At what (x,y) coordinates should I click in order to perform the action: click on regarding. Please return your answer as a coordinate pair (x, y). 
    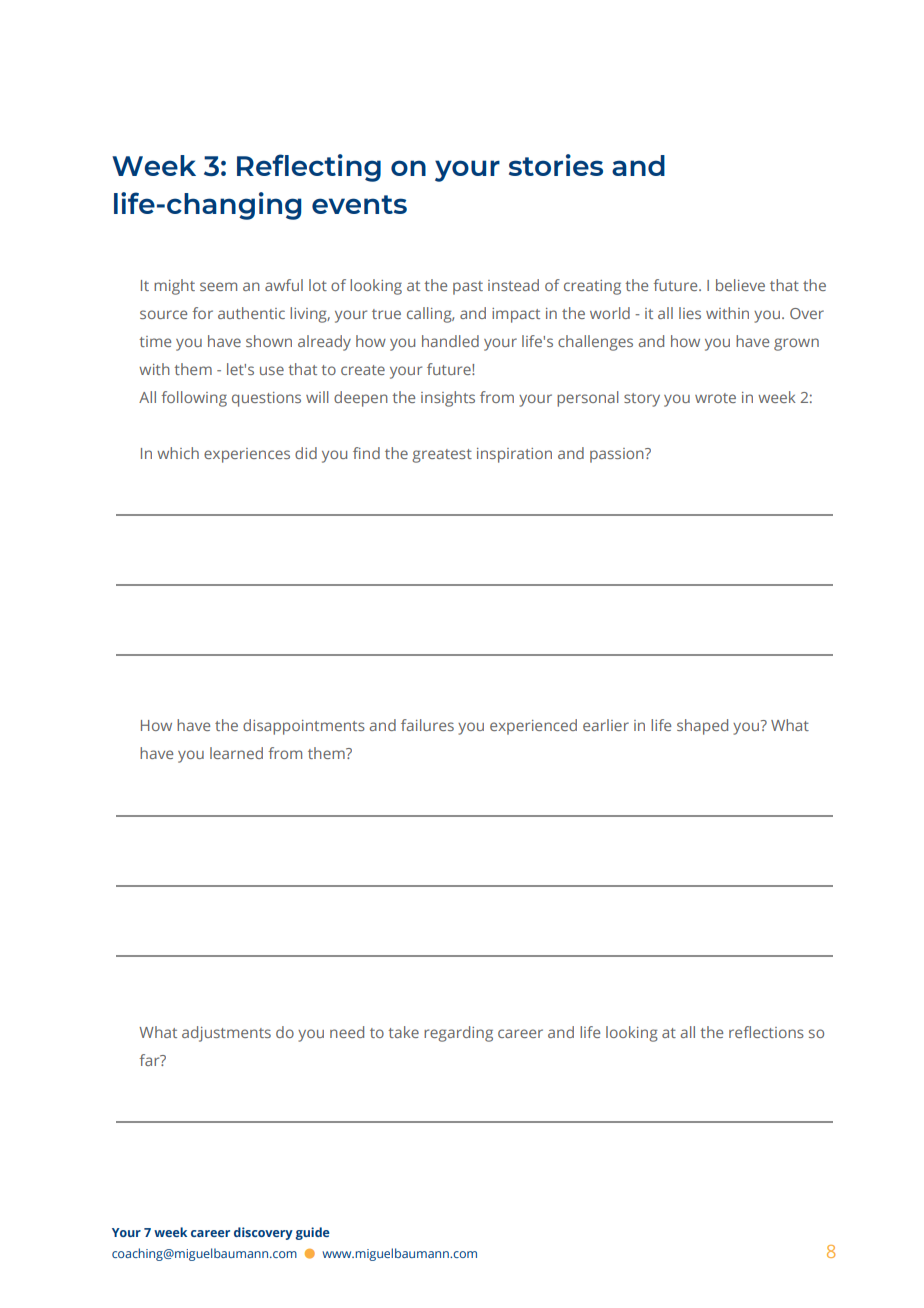
    Looking at the image, I should click on (458, 1034).
